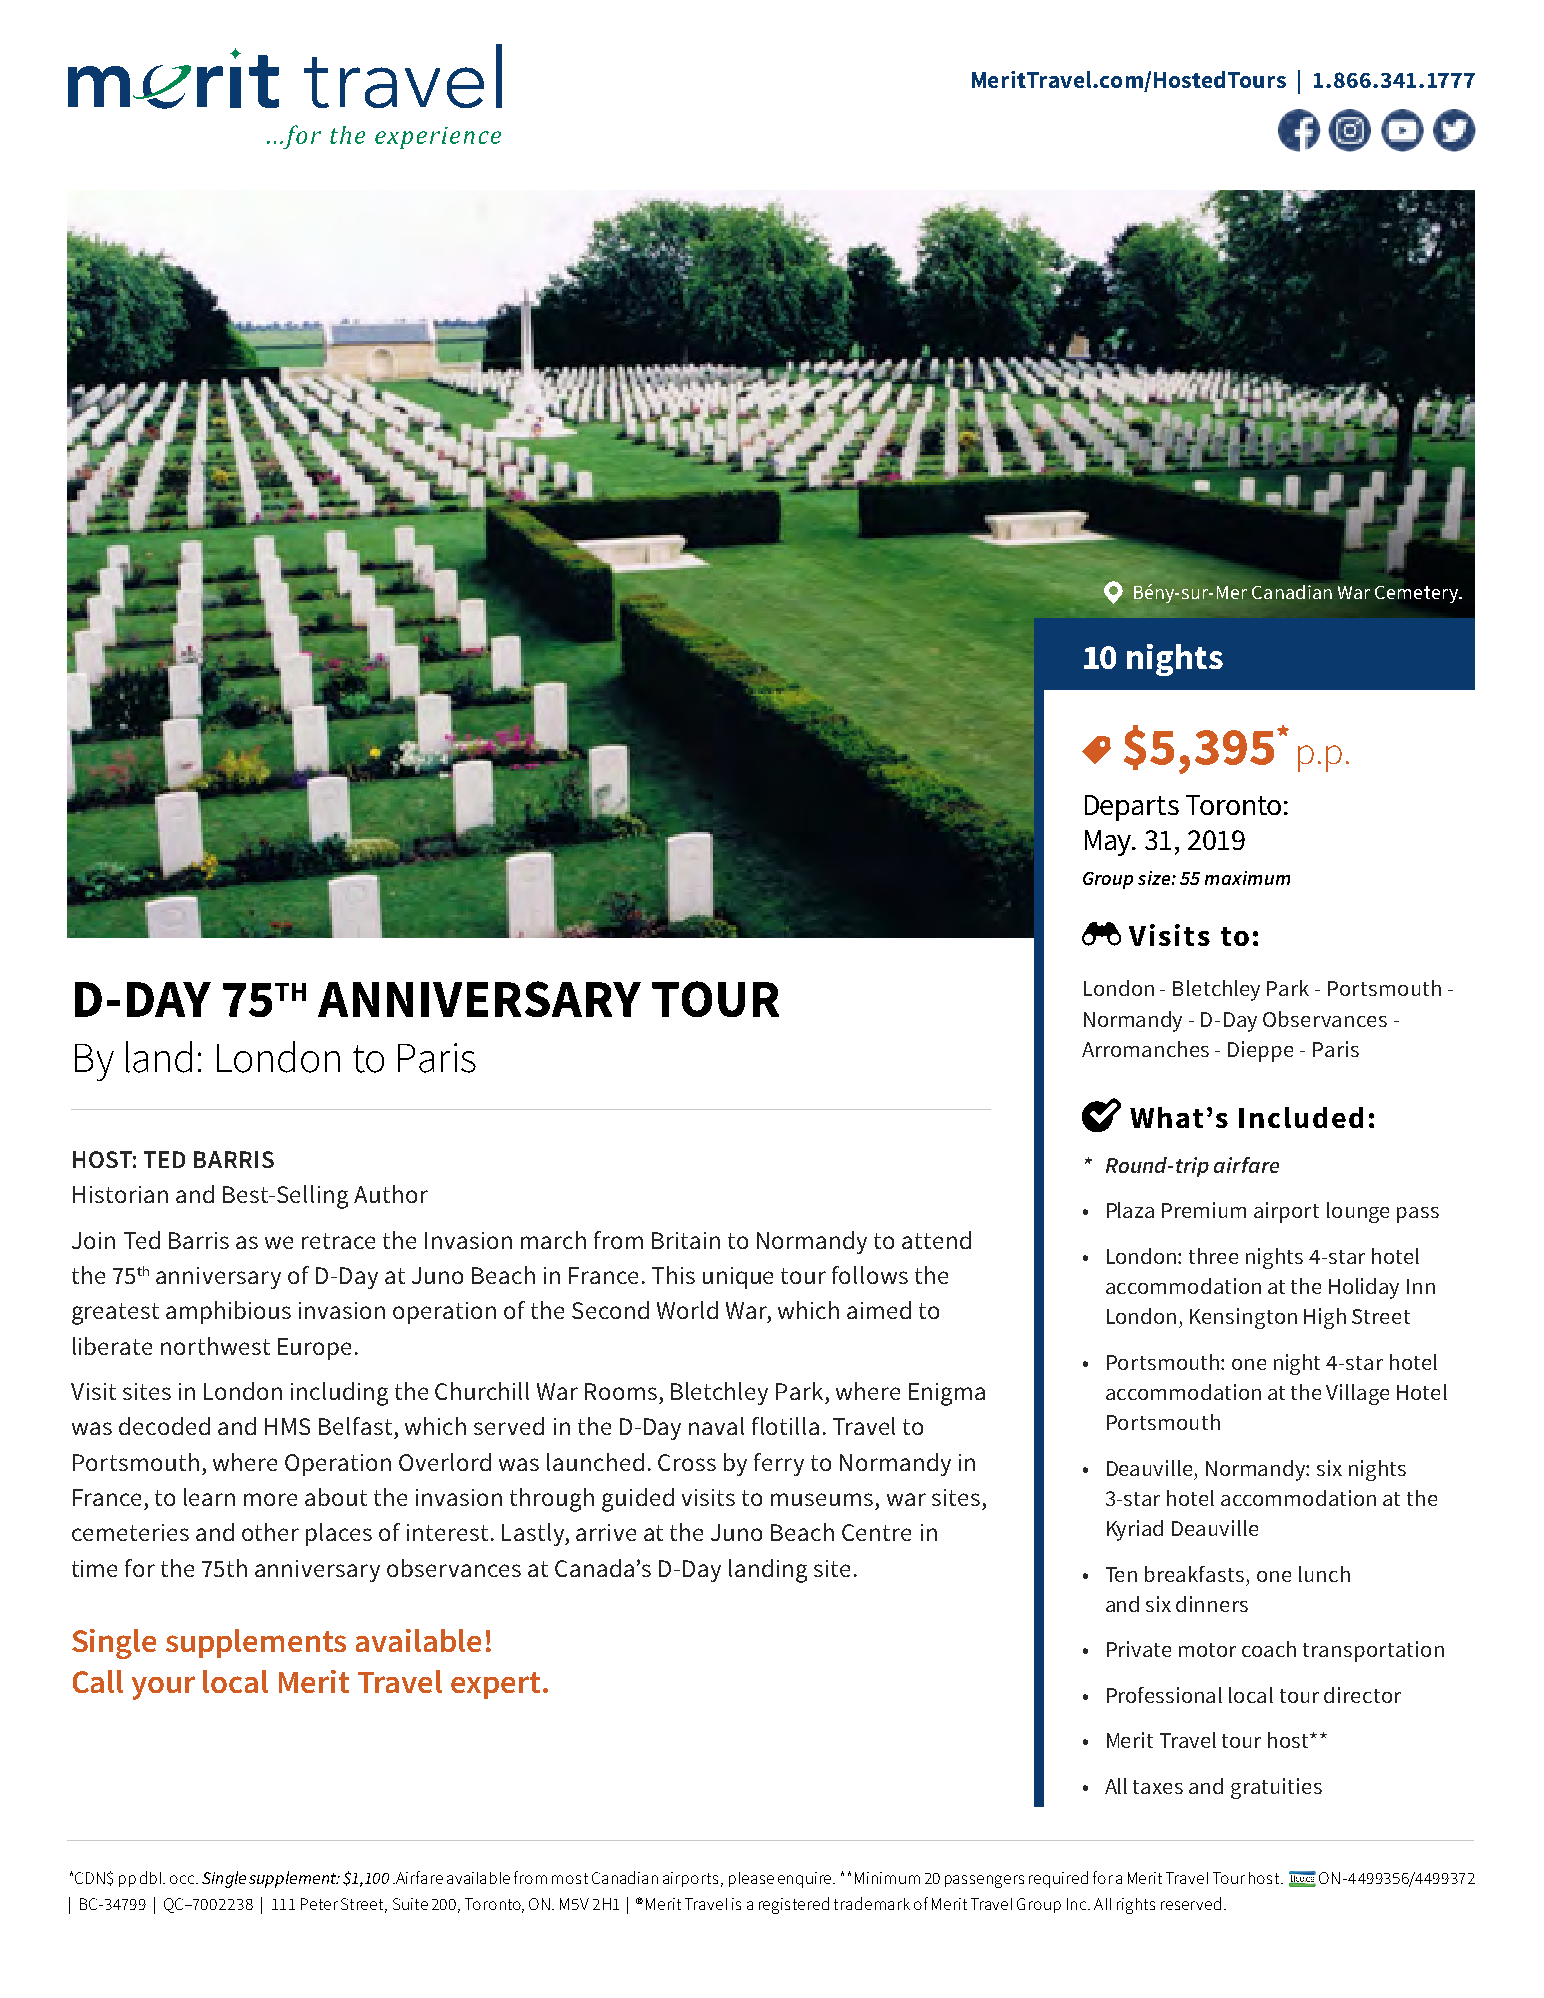 The image size is (1544, 1998). What do you see at coordinates (287, 1426) in the screenshot?
I see `HMS` at bounding box center [287, 1426].
